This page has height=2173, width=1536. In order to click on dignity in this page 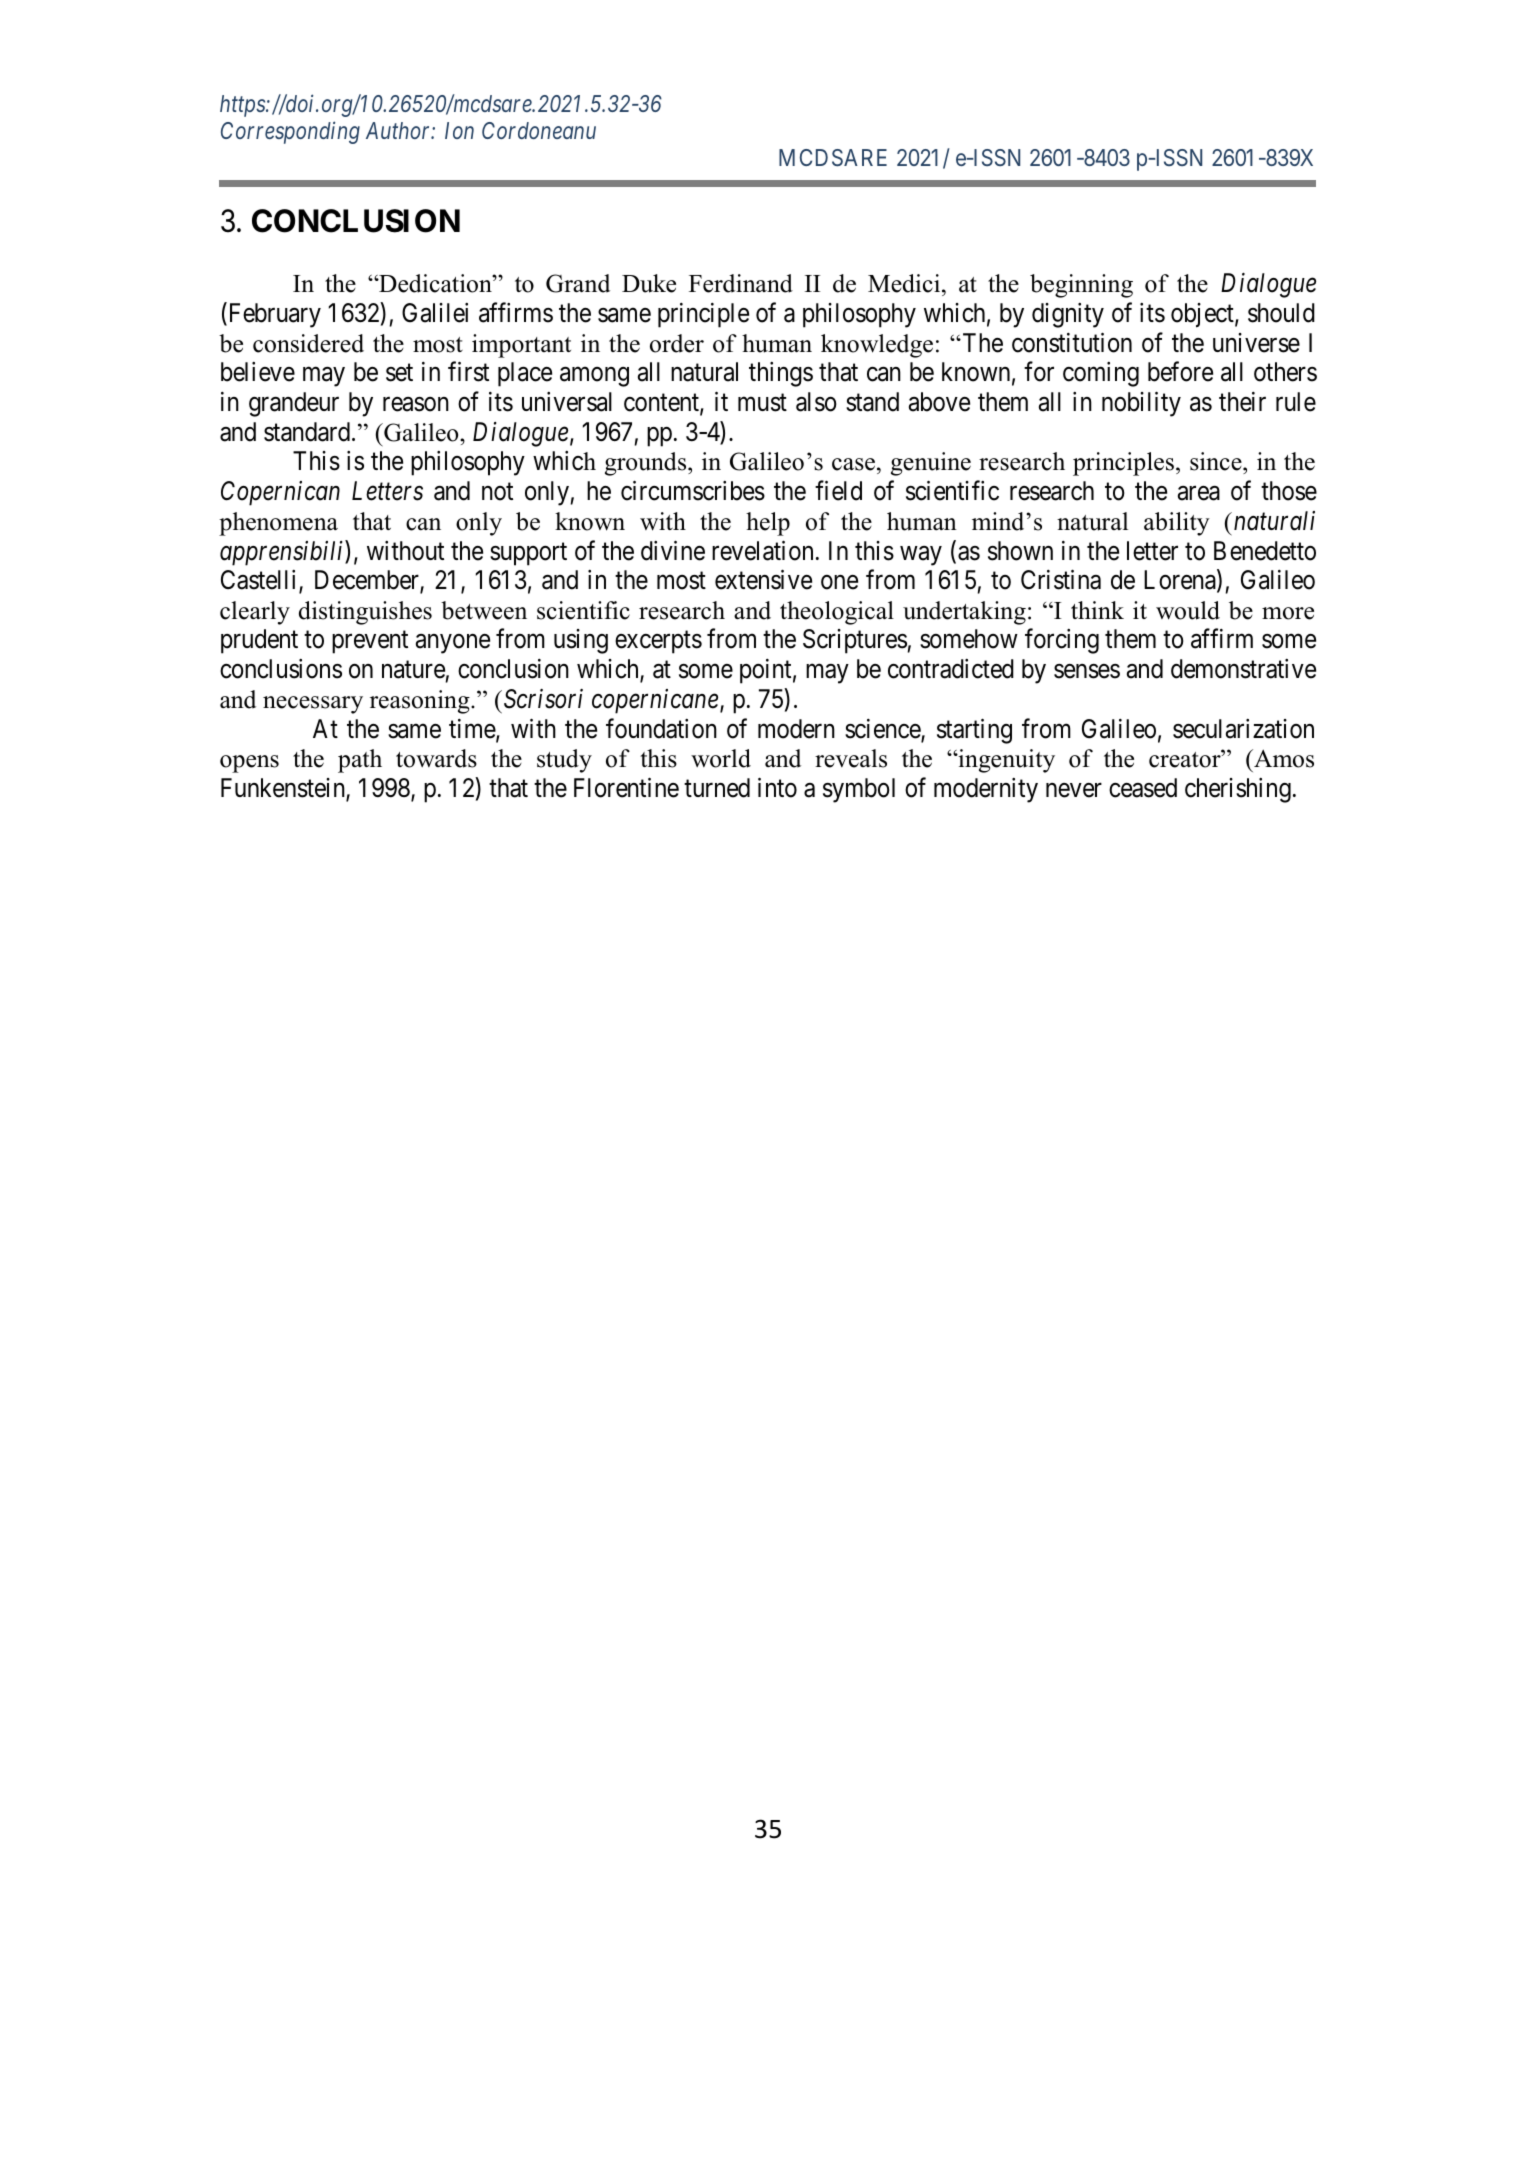, I will do `click(1068, 315)`.
